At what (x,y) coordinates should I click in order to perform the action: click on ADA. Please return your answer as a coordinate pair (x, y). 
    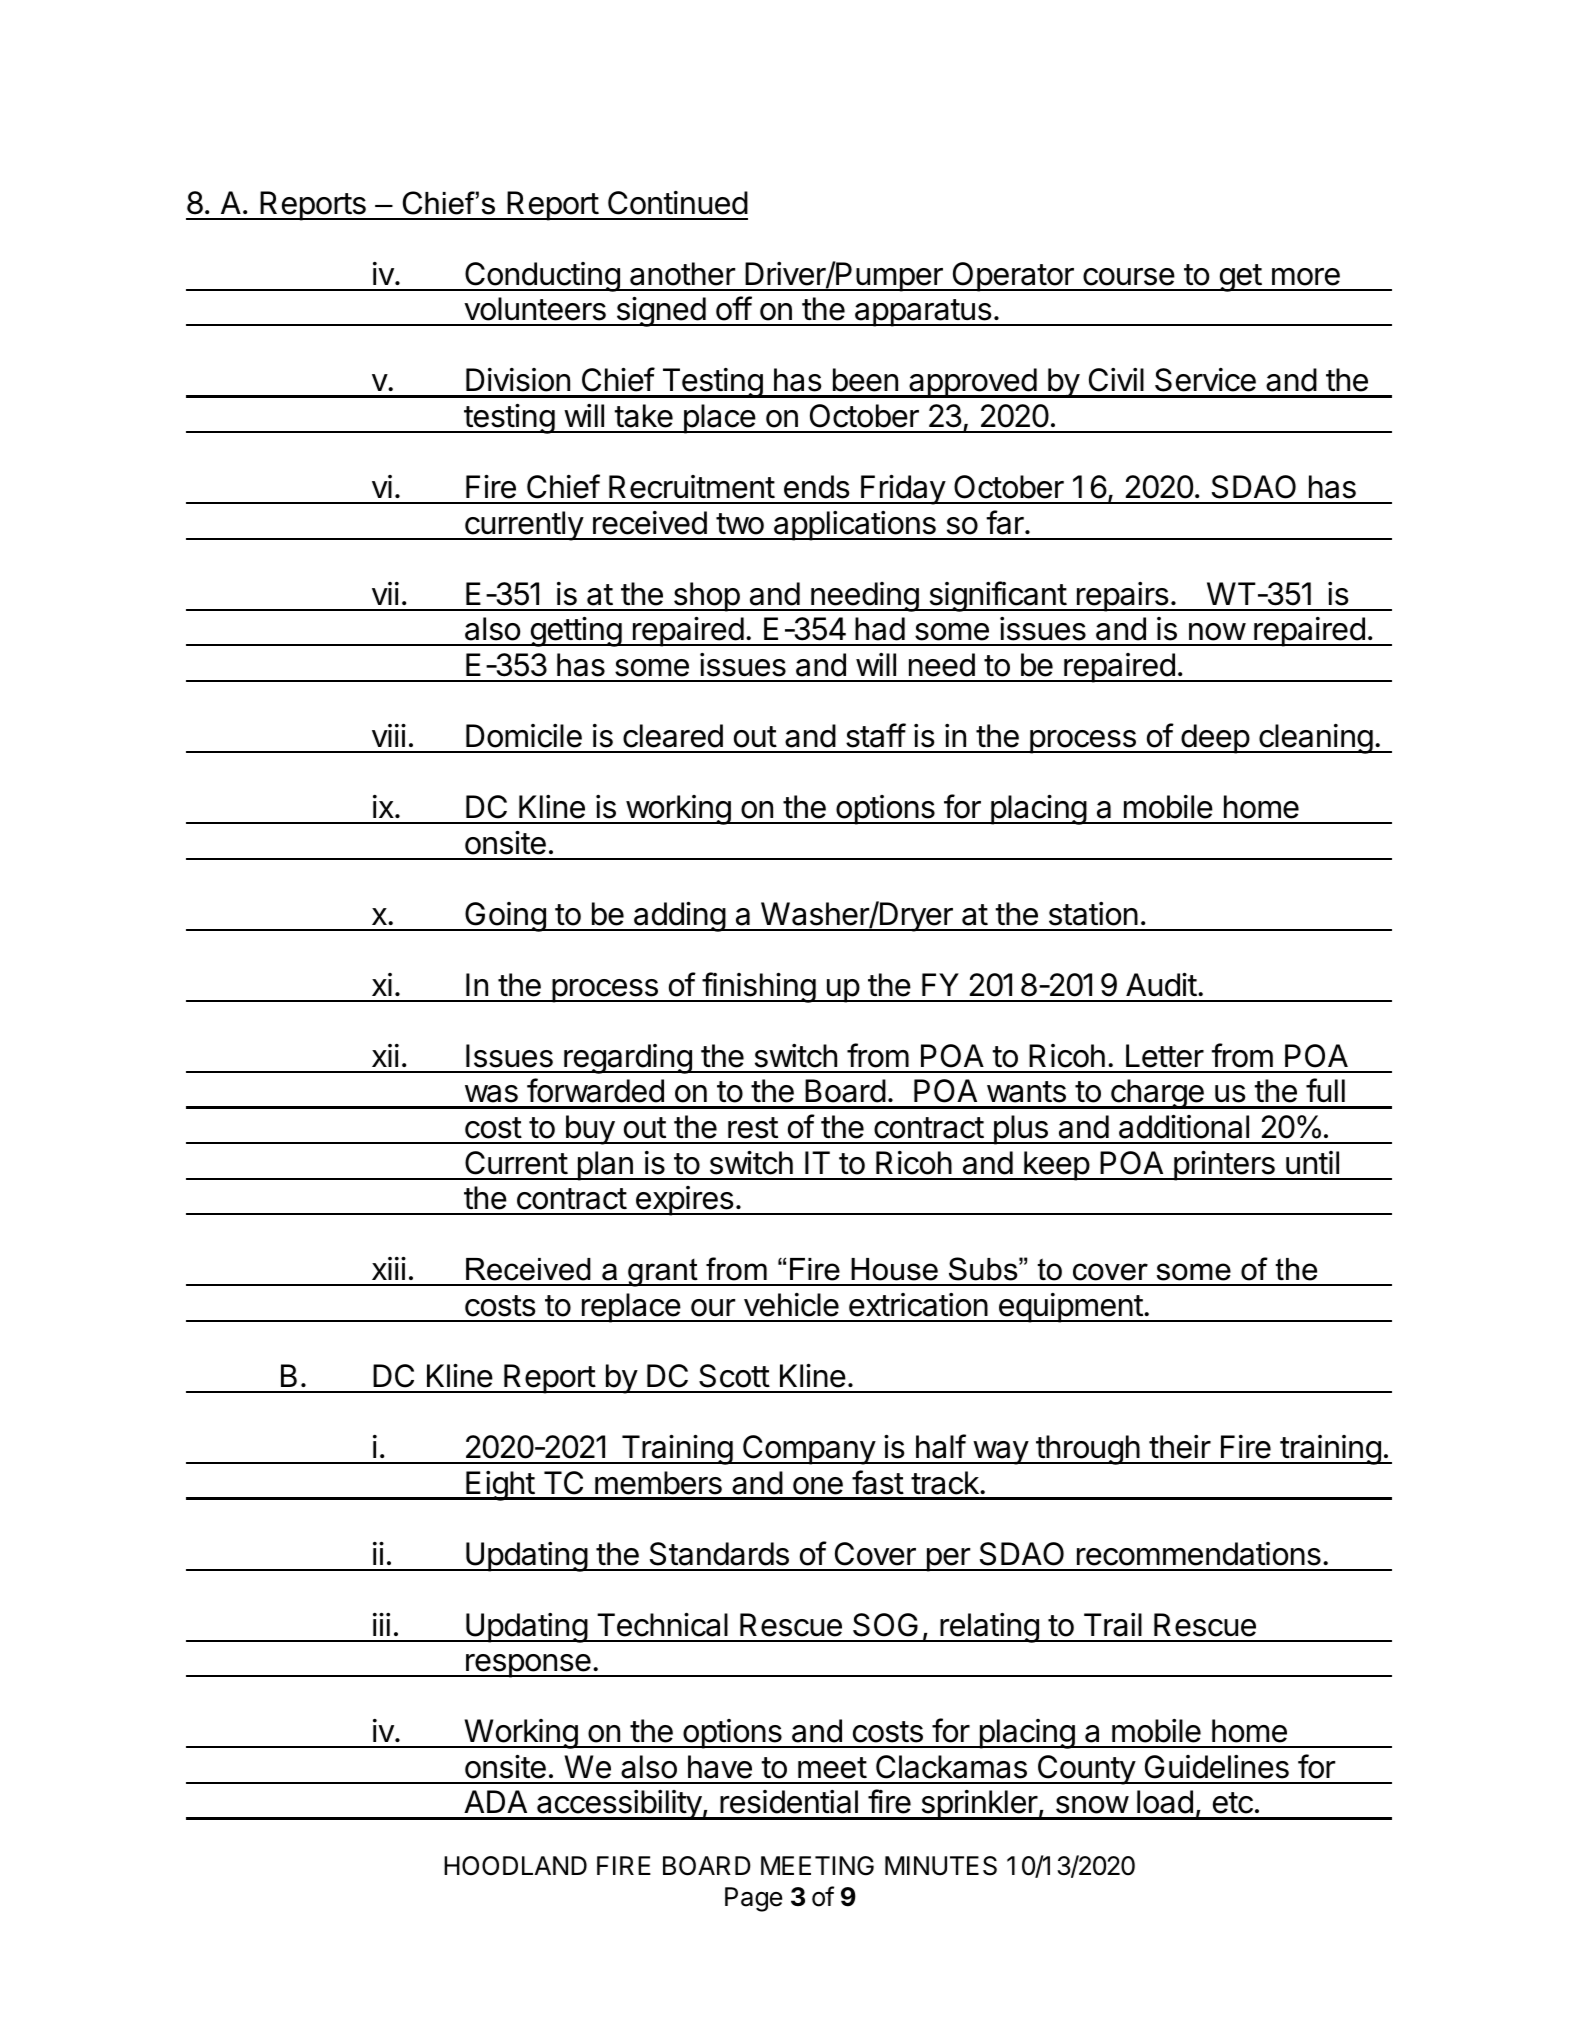
    Looking at the image, I should click on (495, 1801).
